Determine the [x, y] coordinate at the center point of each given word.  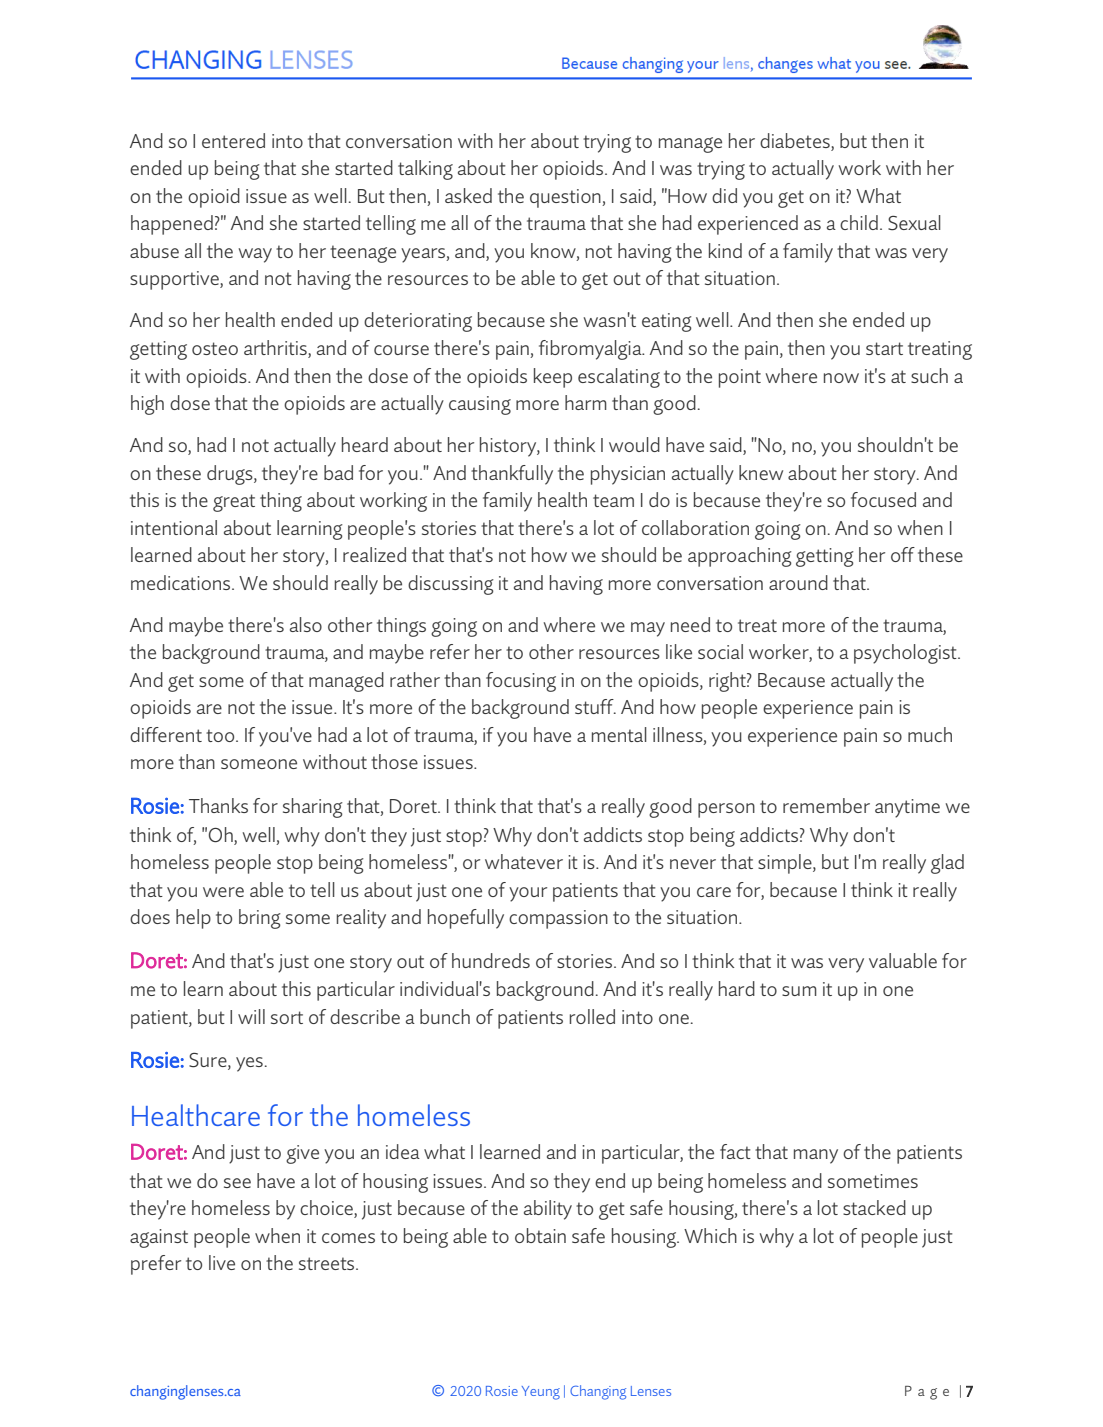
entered [233, 140]
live [222, 1262]
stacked [874, 1207]
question [566, 198]
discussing [451, 585]
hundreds [491, 960]
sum [799, 991]
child [859, 222]
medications [182, 582]
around [798, 582]
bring [260, 919]
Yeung [541, 1393]
